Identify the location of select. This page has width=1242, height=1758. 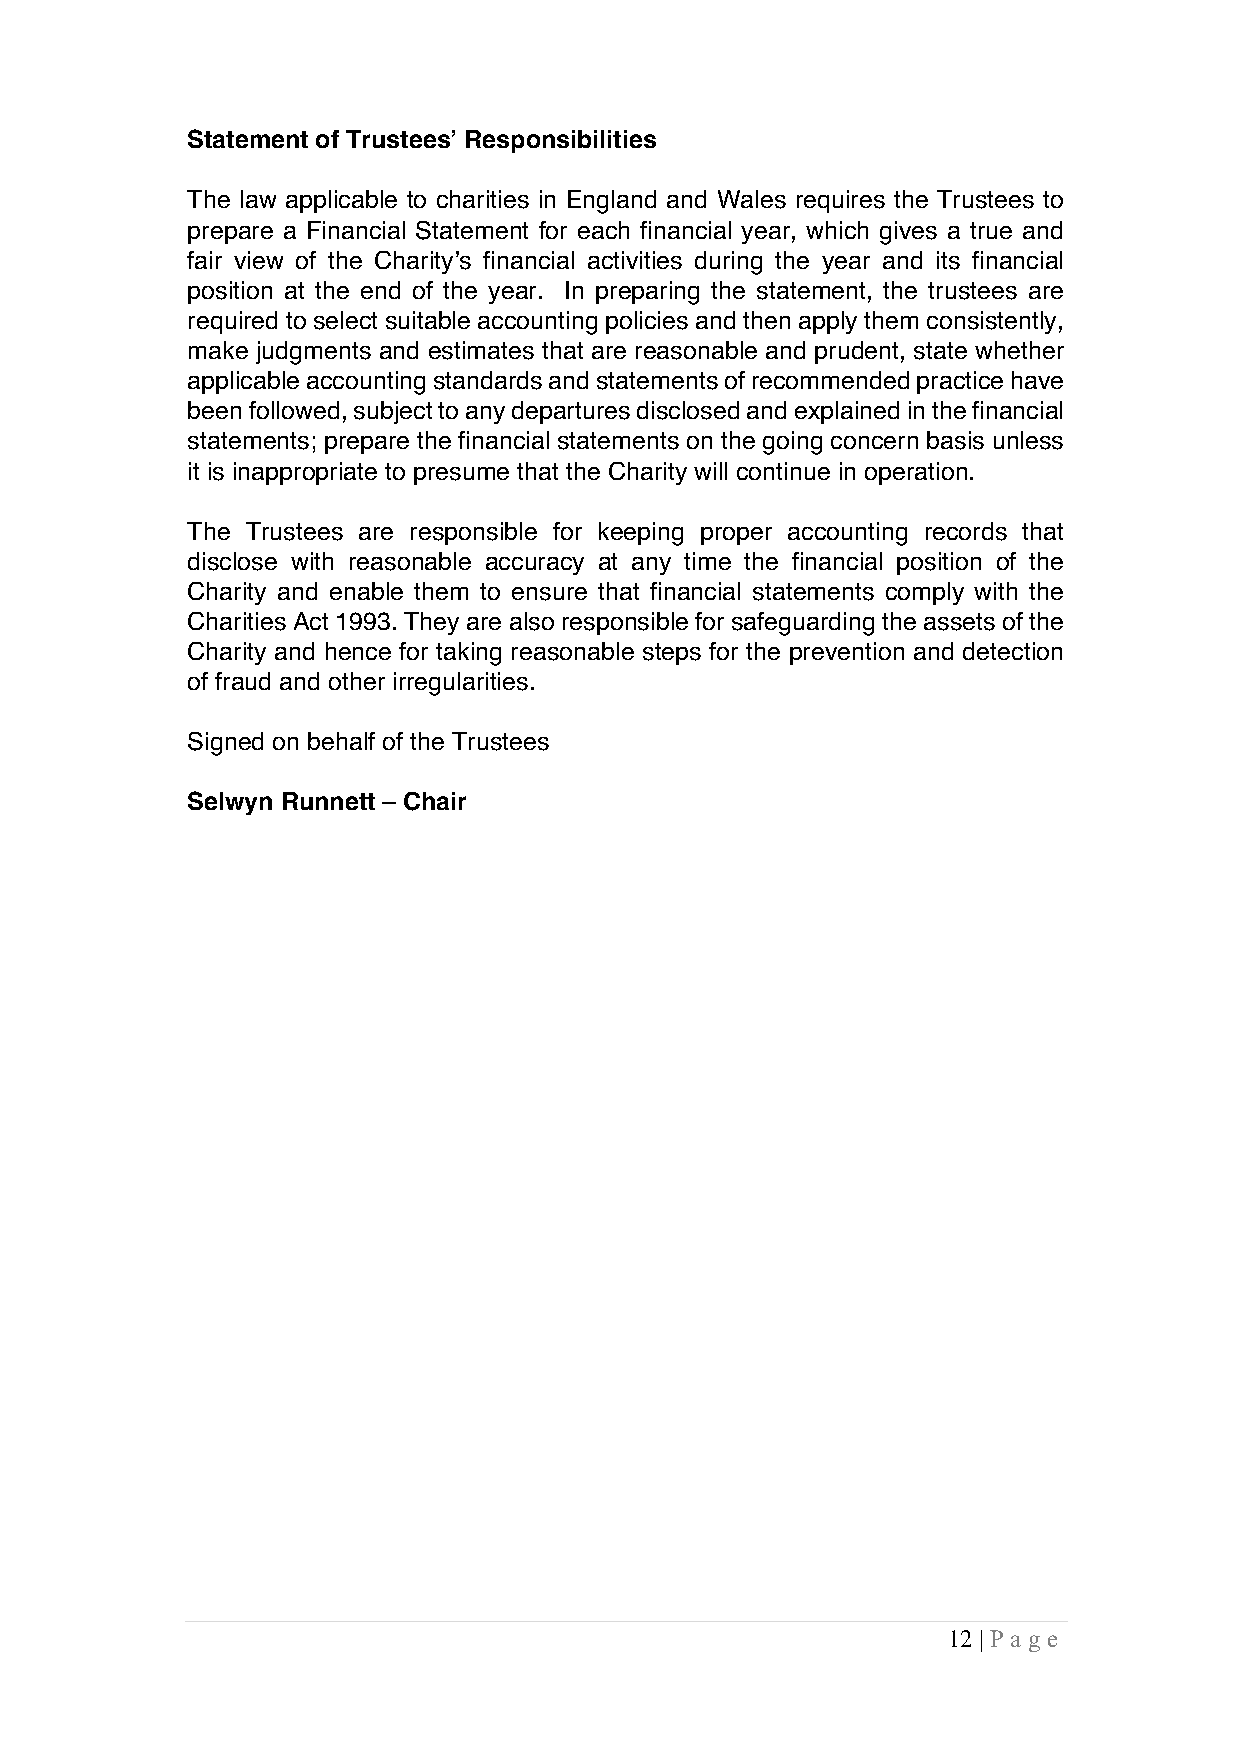
(345, 320).
